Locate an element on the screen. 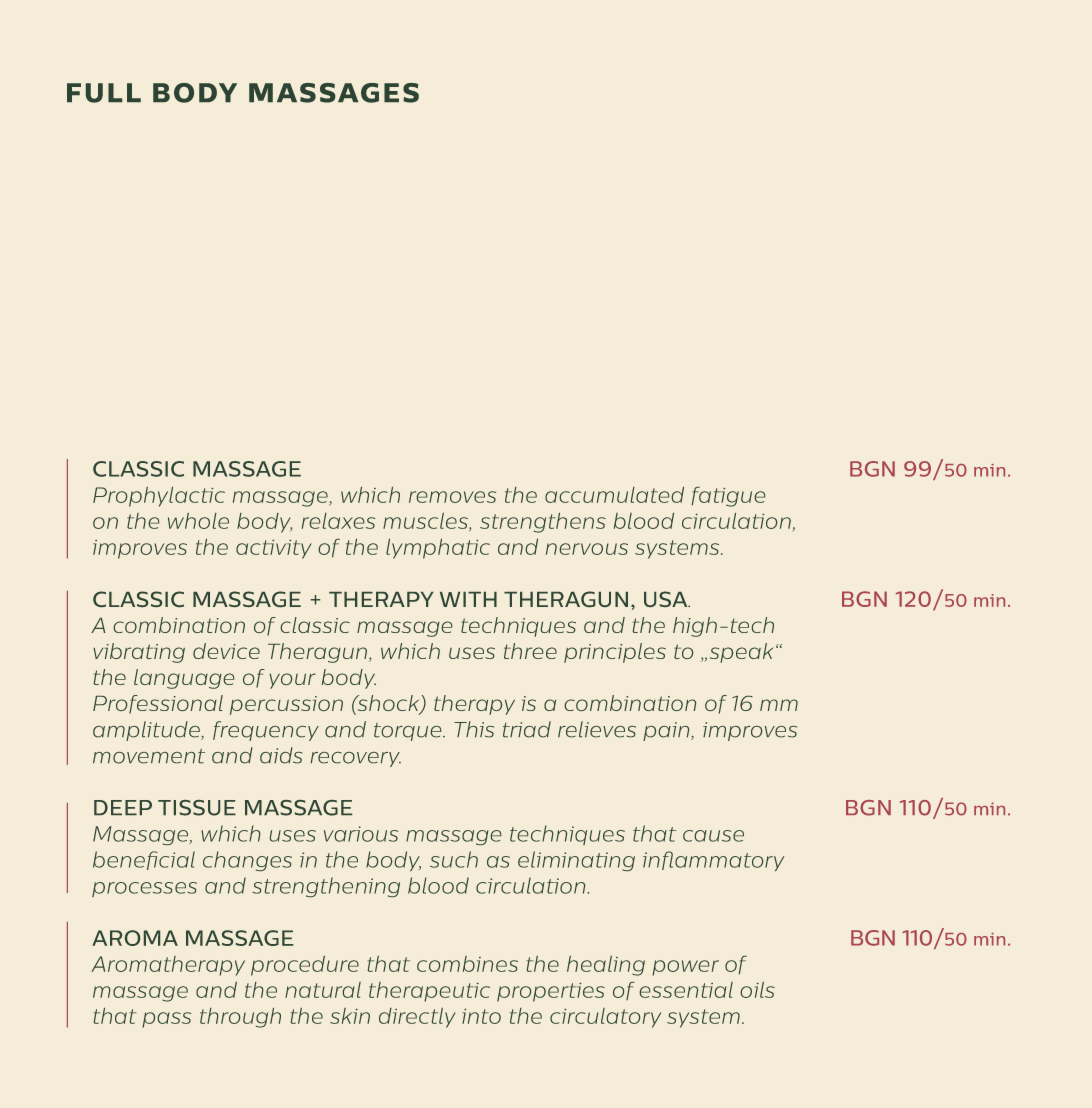 The image size is (1092, 1108). lymphatic is located at coordinates (438, 549).
